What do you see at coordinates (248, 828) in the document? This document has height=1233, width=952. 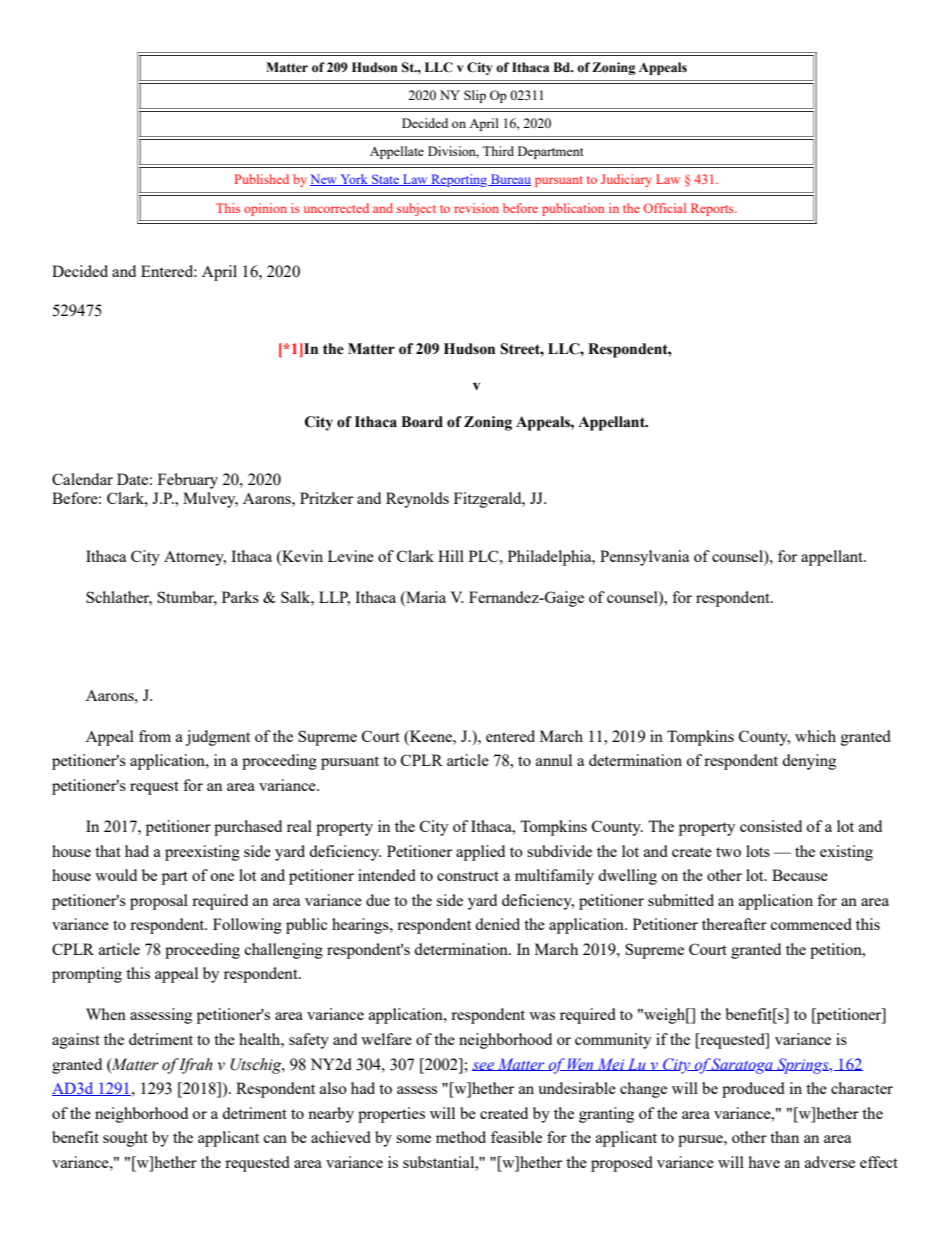 I see `purchased` at bounding box center [248, 828].
